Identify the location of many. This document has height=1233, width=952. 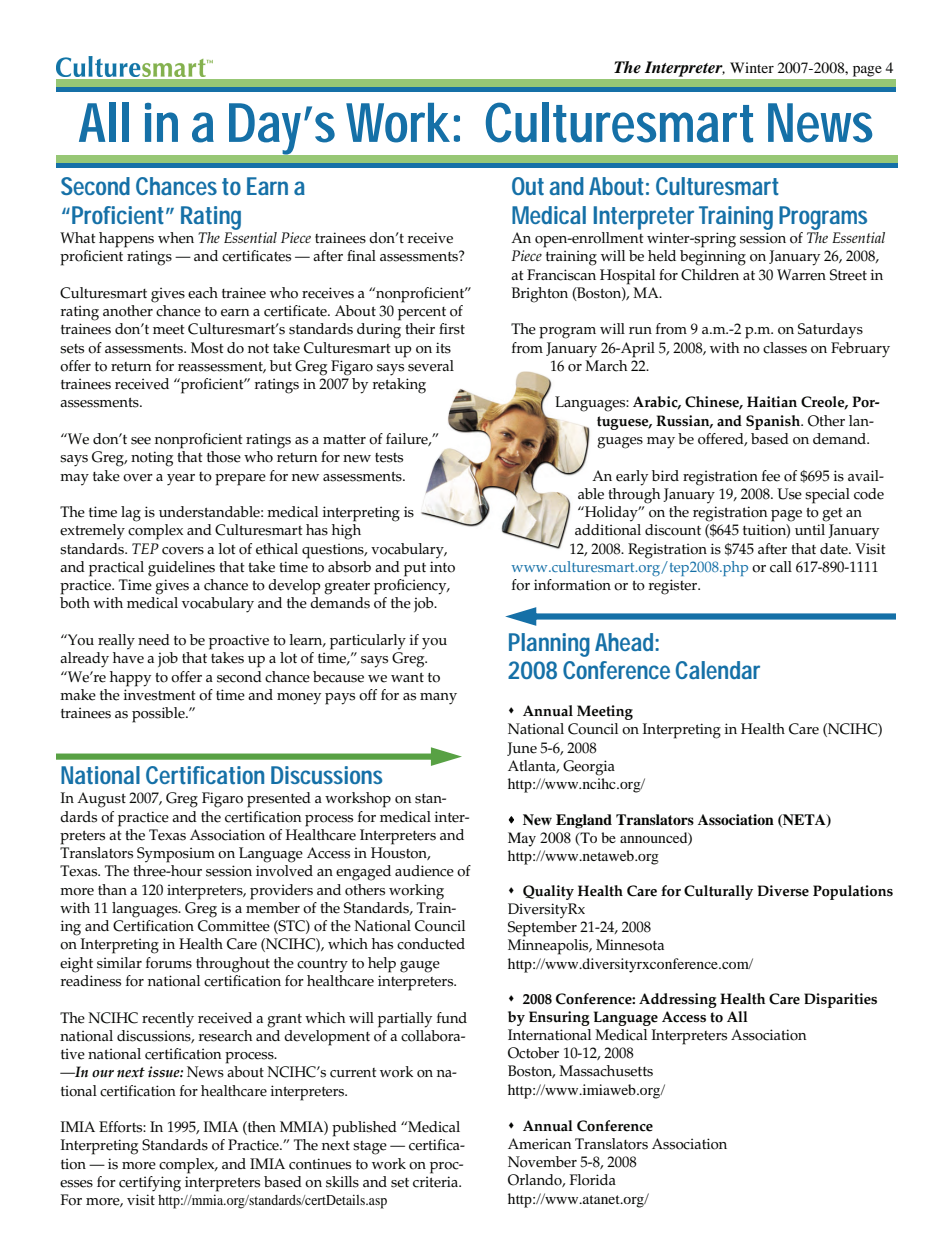
(438, 699).
